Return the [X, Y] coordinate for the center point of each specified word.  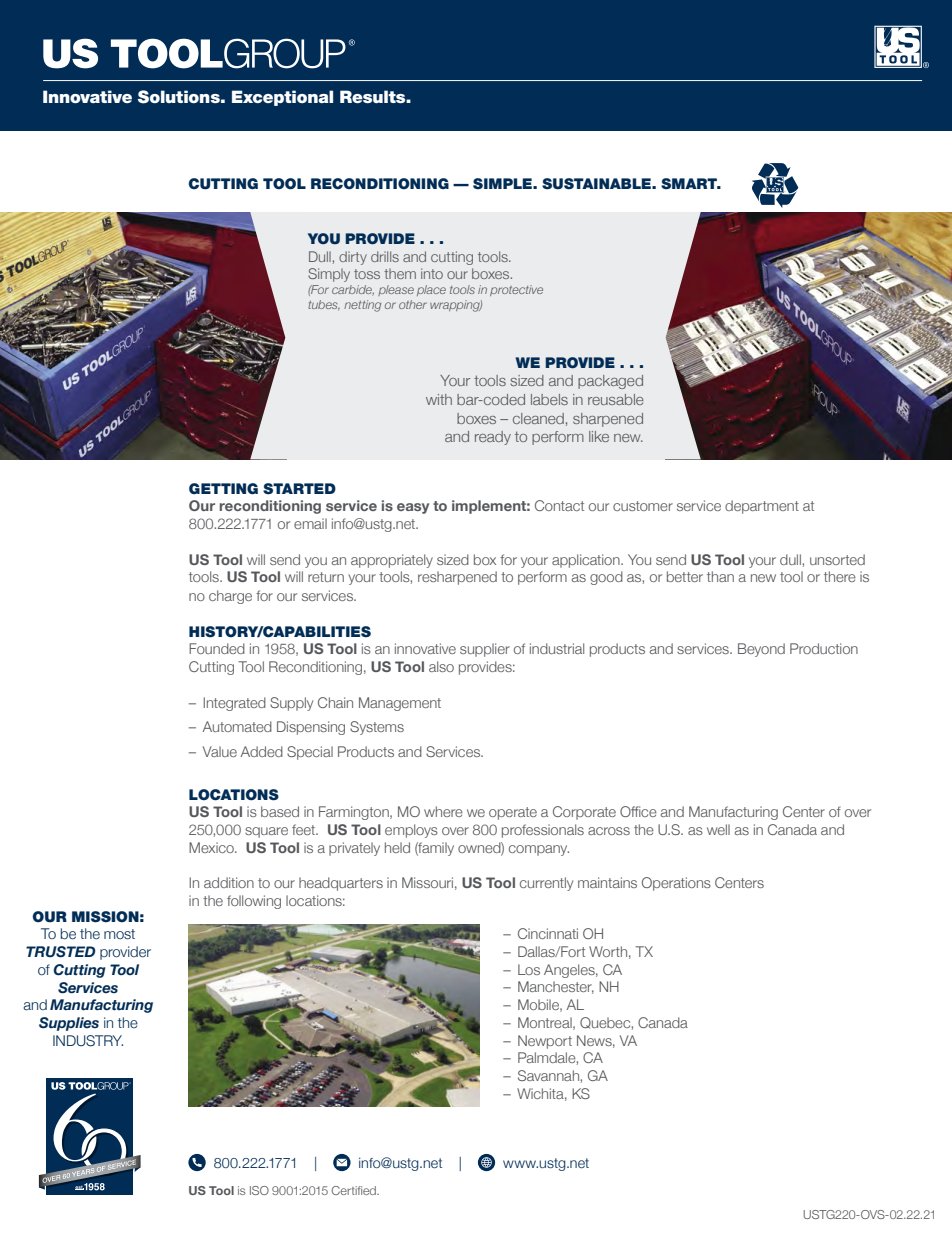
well [718, 829]
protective [516, 290]
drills [385, 256]
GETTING [223, 489]
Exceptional [282, 98]
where [443, 811]
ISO [259, 1190]
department [762, 507]
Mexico [212, 847]
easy [413, 508]
